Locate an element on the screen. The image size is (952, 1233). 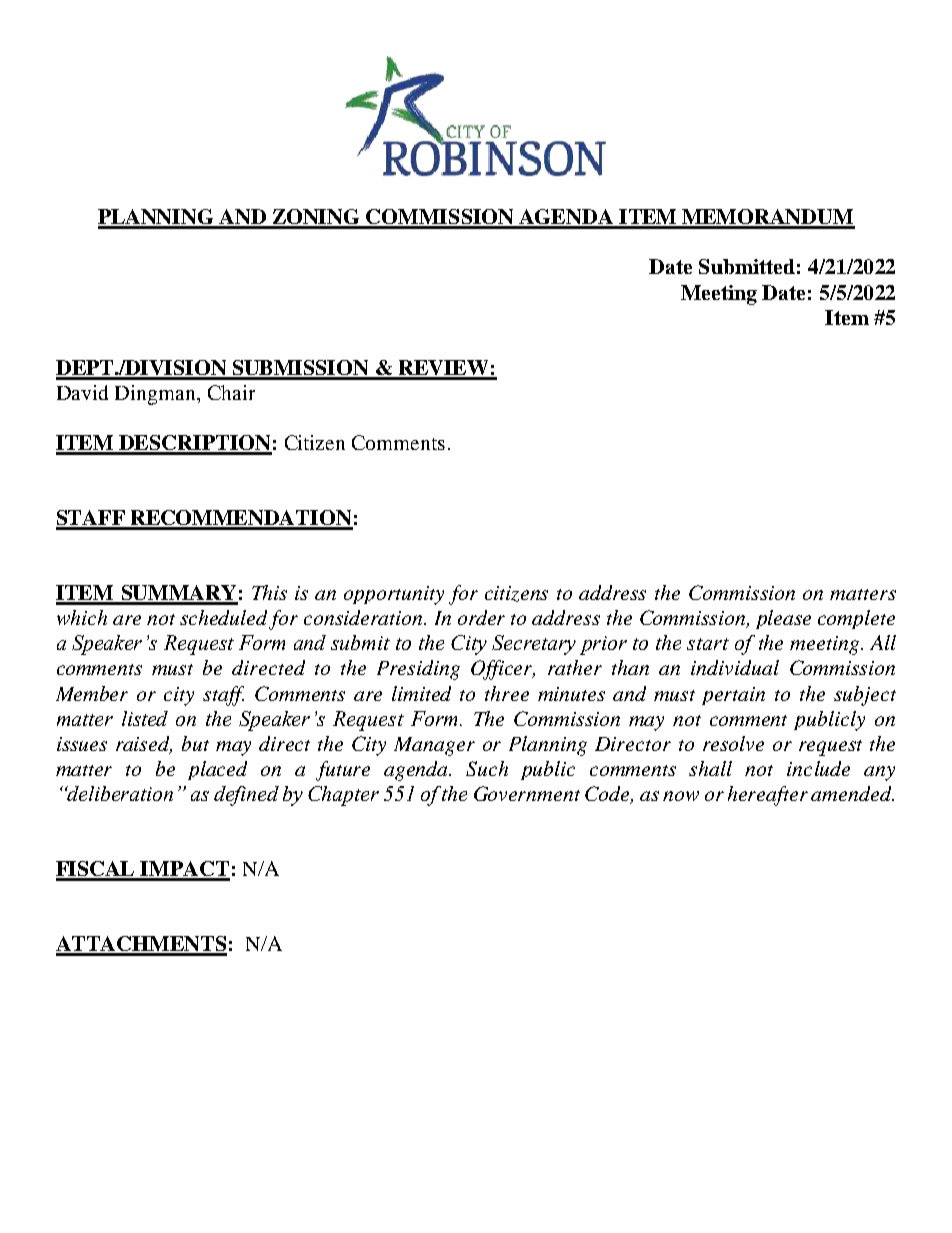
Officer is located at coordinates (503, 670).
